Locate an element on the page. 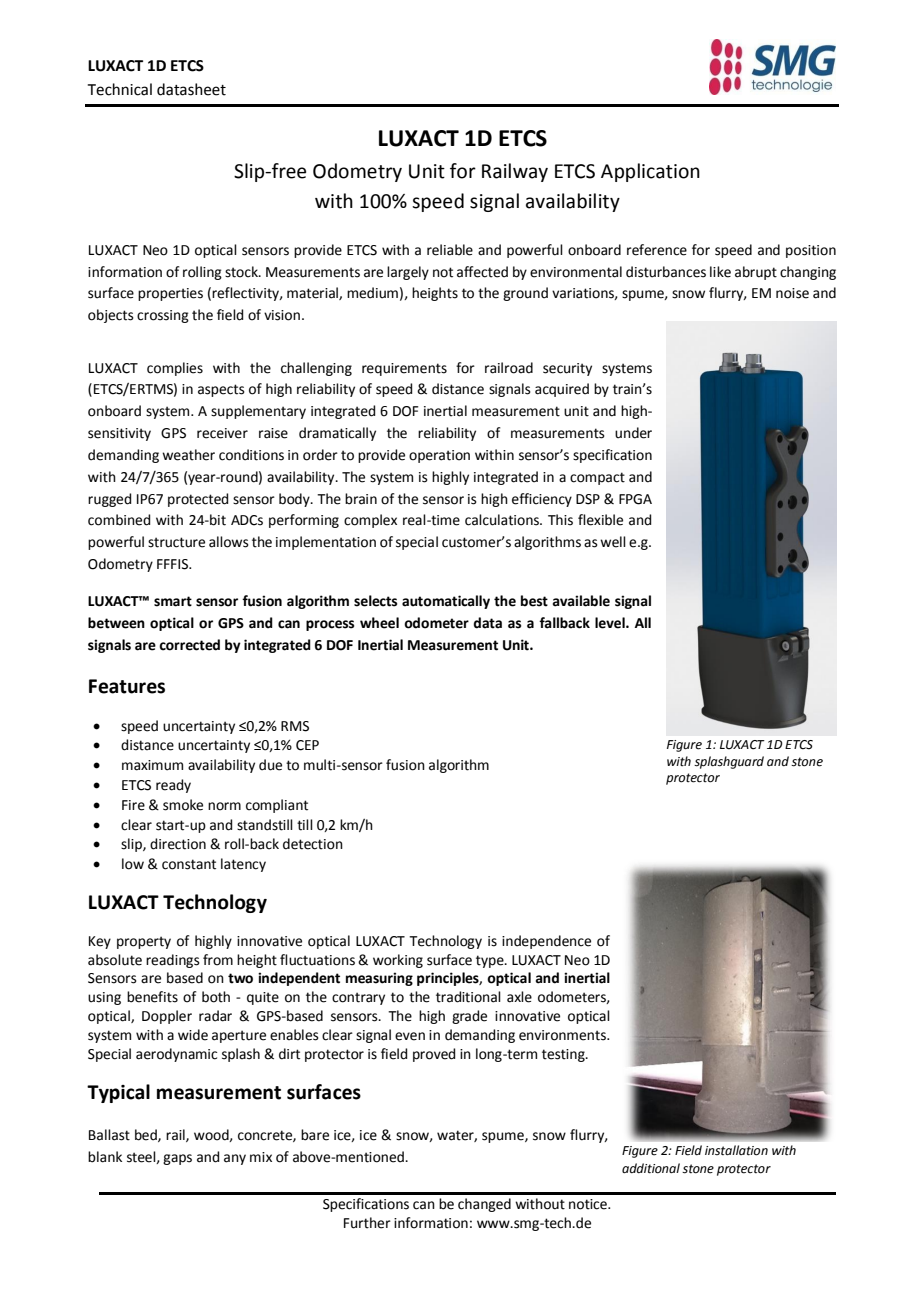  stock is located at coordinates (242, 272).
